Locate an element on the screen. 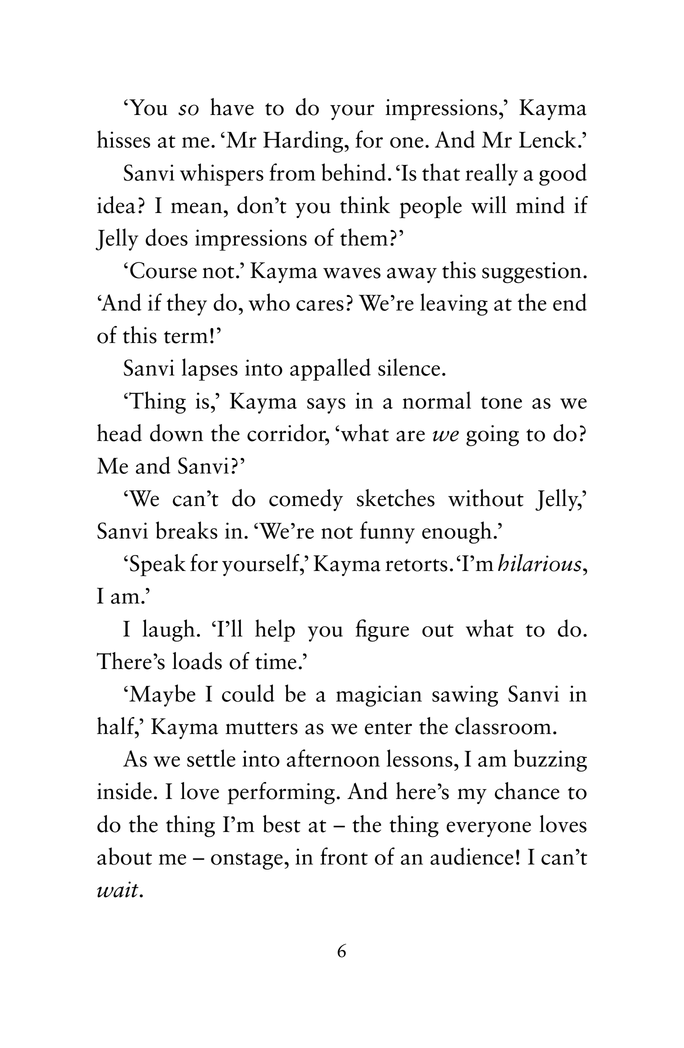 Image resolution: width=684 pixels, height=1048 pixels. appalled is located at coordinates (330, 369).
